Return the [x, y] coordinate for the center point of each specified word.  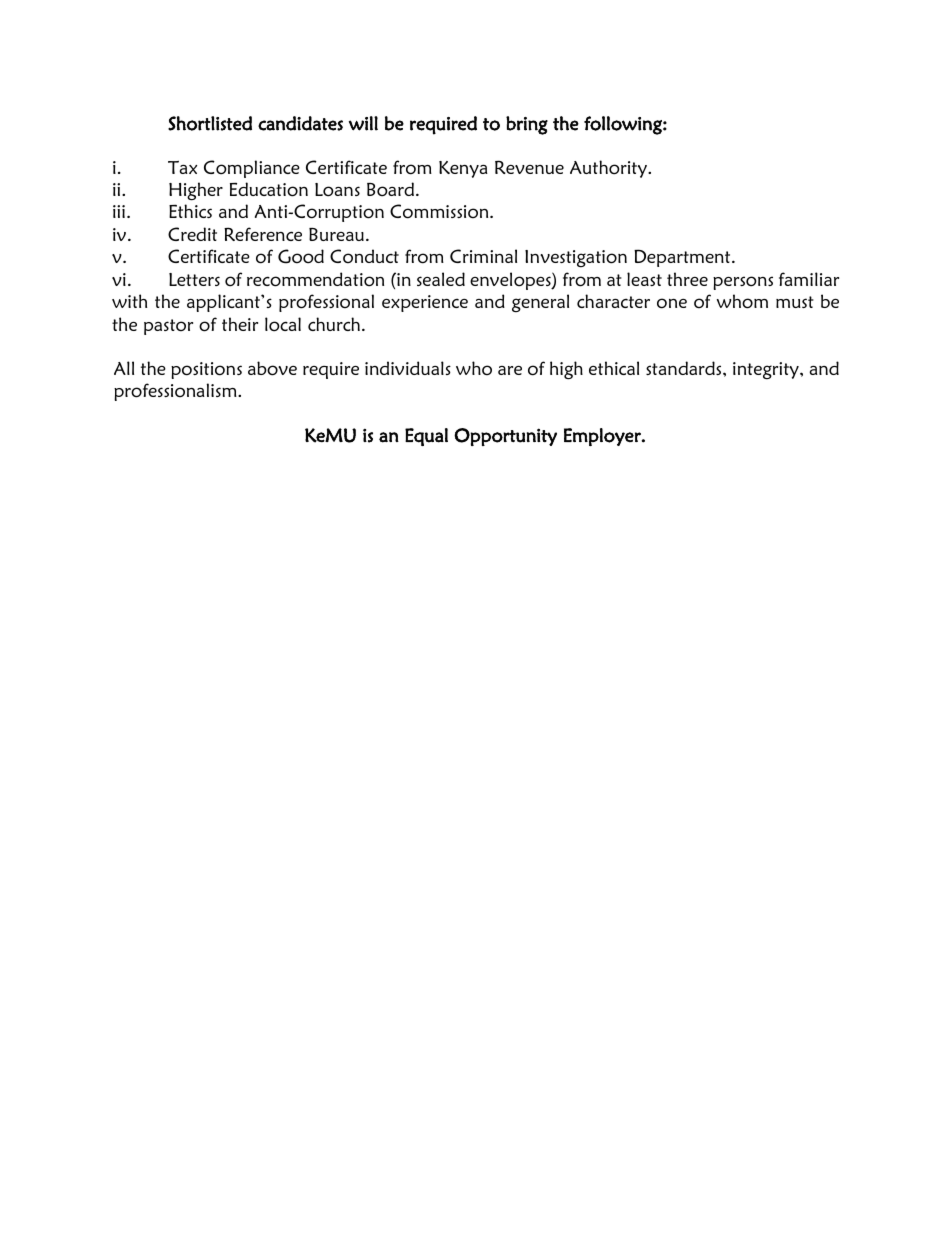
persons [743, 283]
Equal [426, 437]
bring [527, 125]
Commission [440, 211]
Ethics [190, 211]
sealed [441, 279]
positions [206, 370]
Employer [603, 437]
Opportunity [505, 437]
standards [685, 368]
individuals [408, 368]
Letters [194, 279]
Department [683, 258]
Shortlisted [210, 123]
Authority [609, 169]
